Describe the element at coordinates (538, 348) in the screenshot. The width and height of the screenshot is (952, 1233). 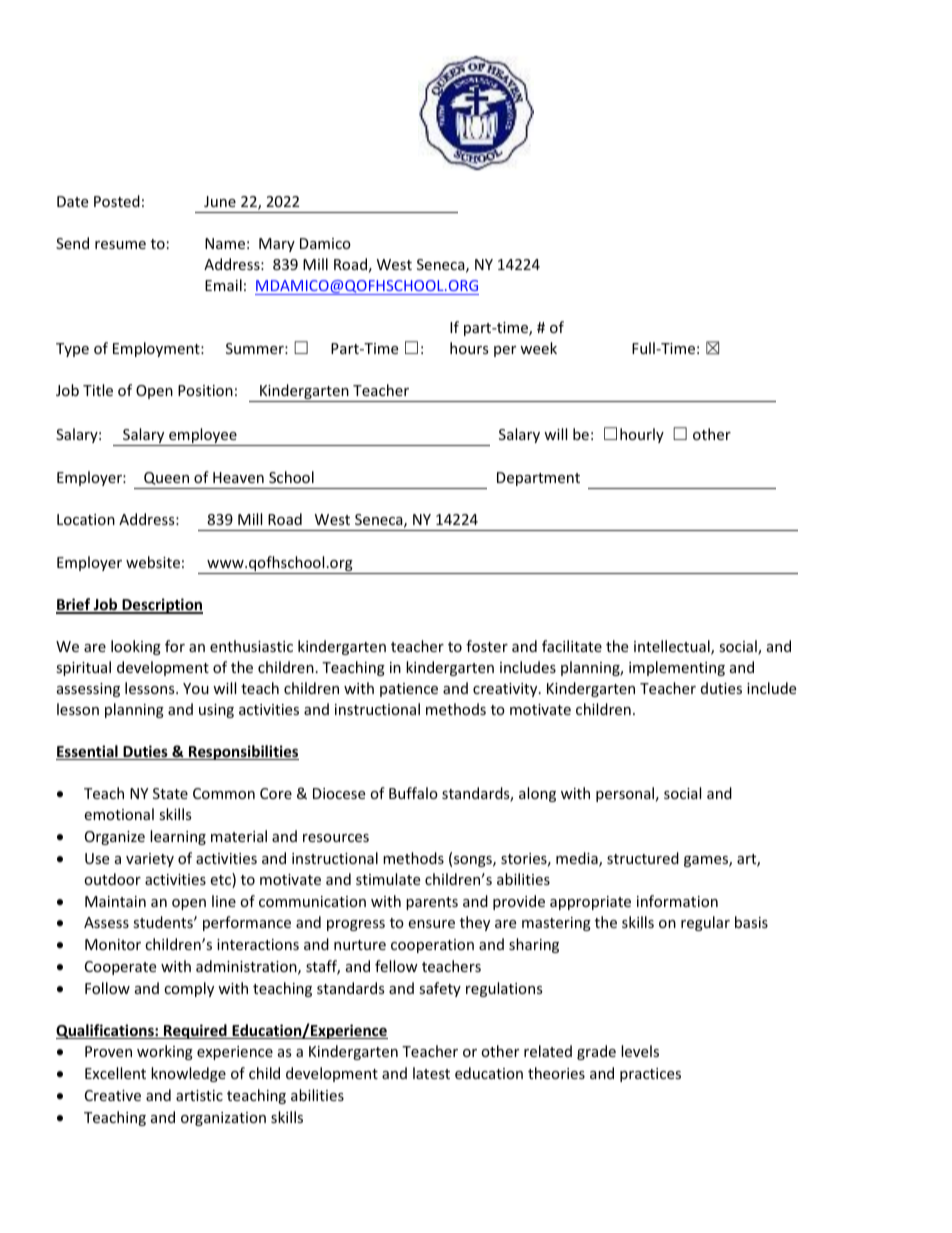
I see `week` at that location.
